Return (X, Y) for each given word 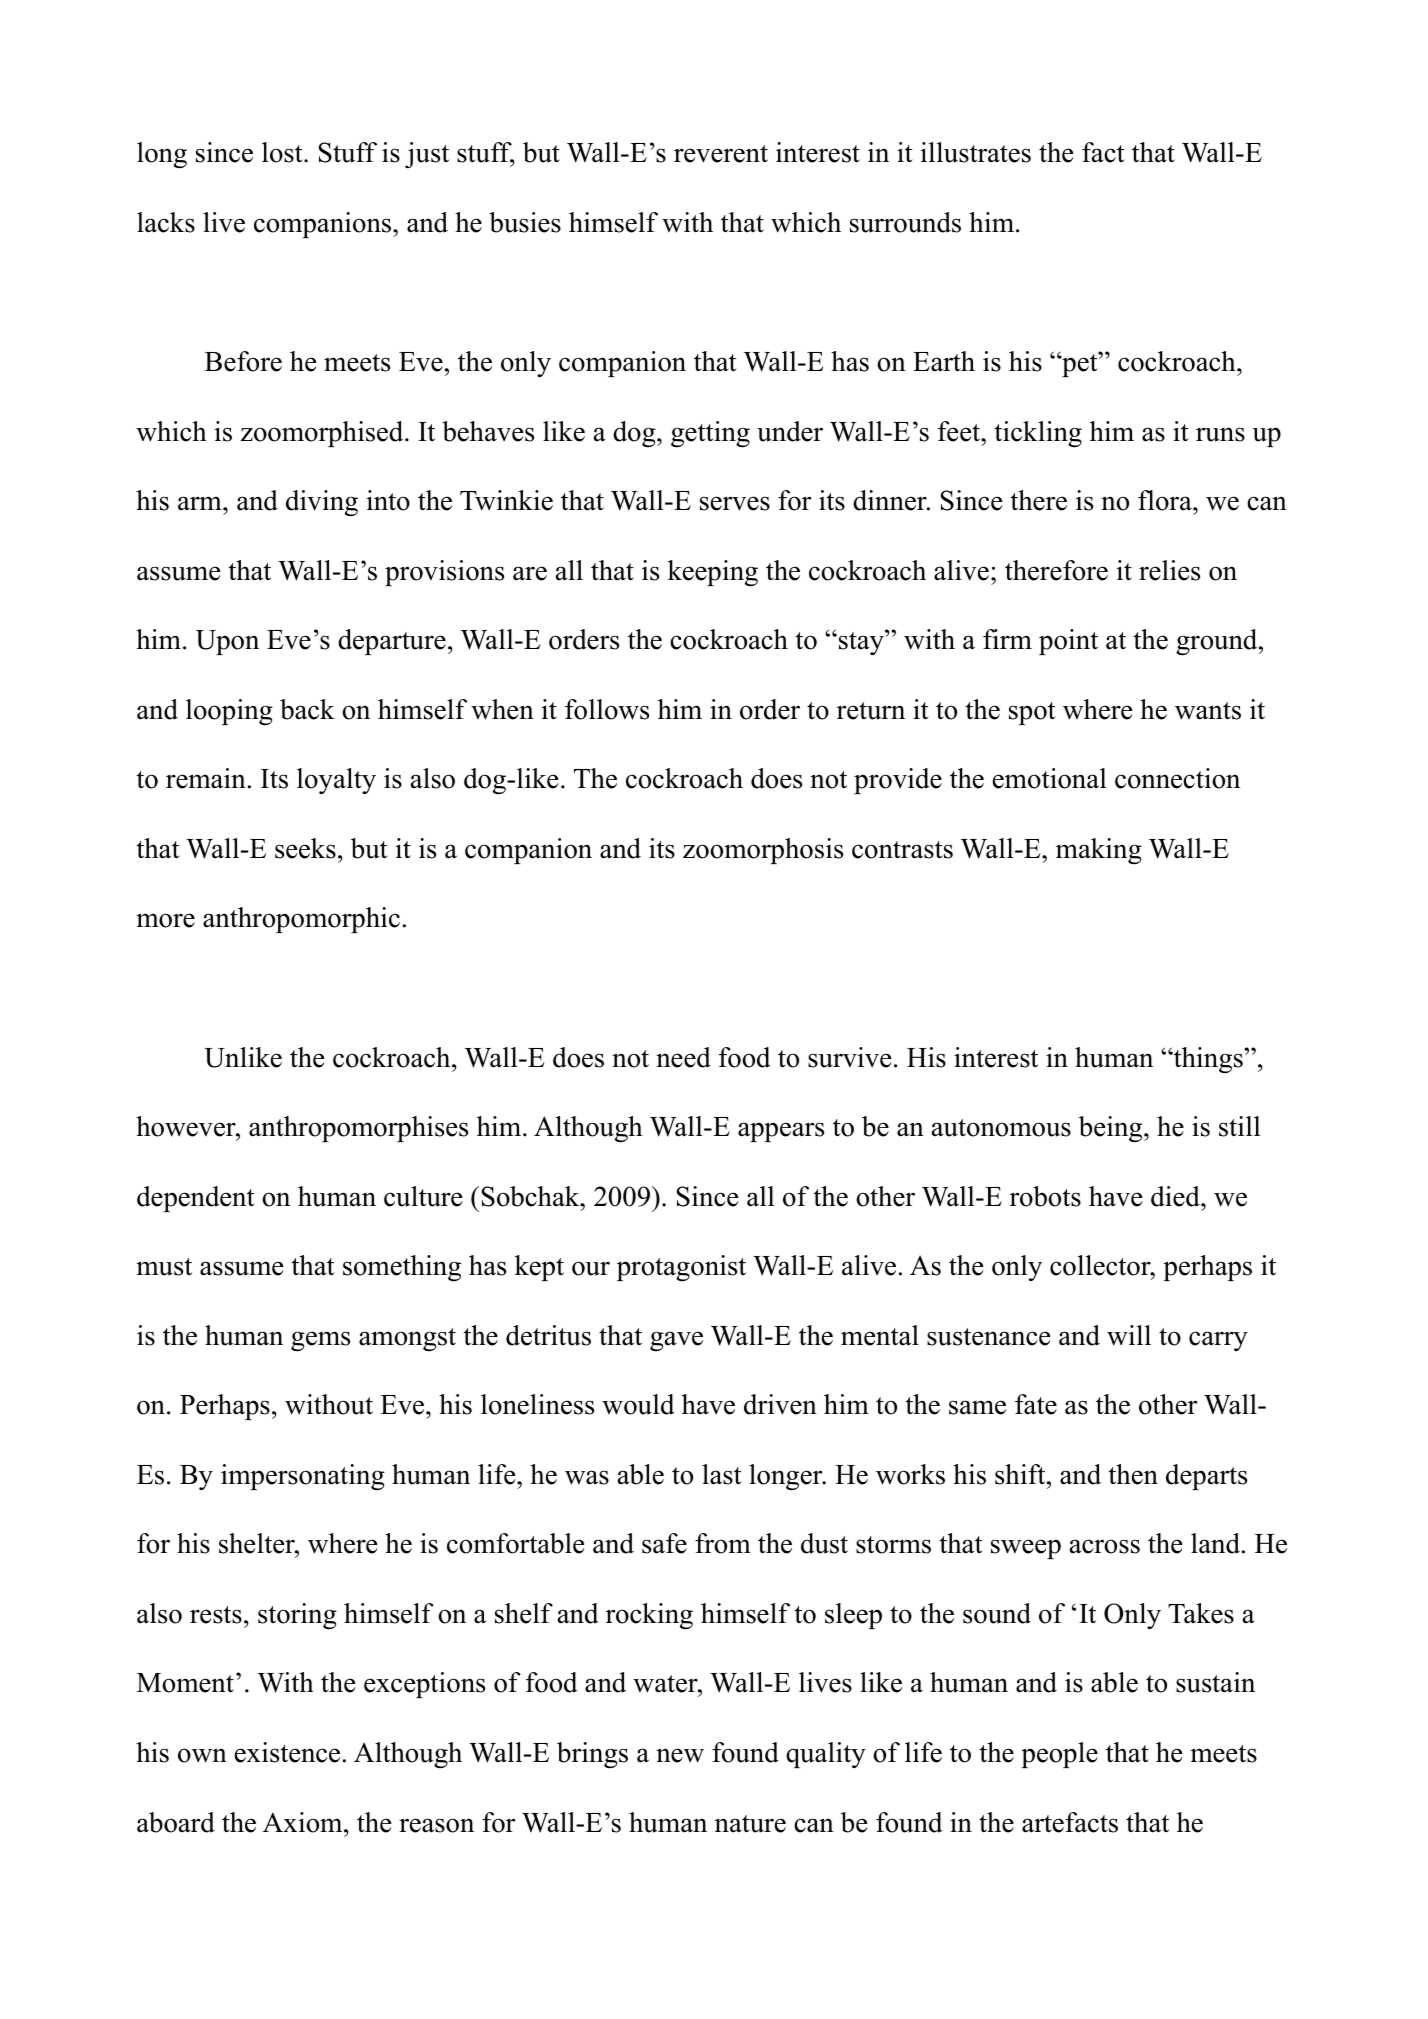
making (1099, 851)
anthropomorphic (301, 920)
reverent (721, 154)
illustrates (976, 152)
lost (283, 152)
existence (287, 1752)
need (683, 1057)
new (680, 1755)
